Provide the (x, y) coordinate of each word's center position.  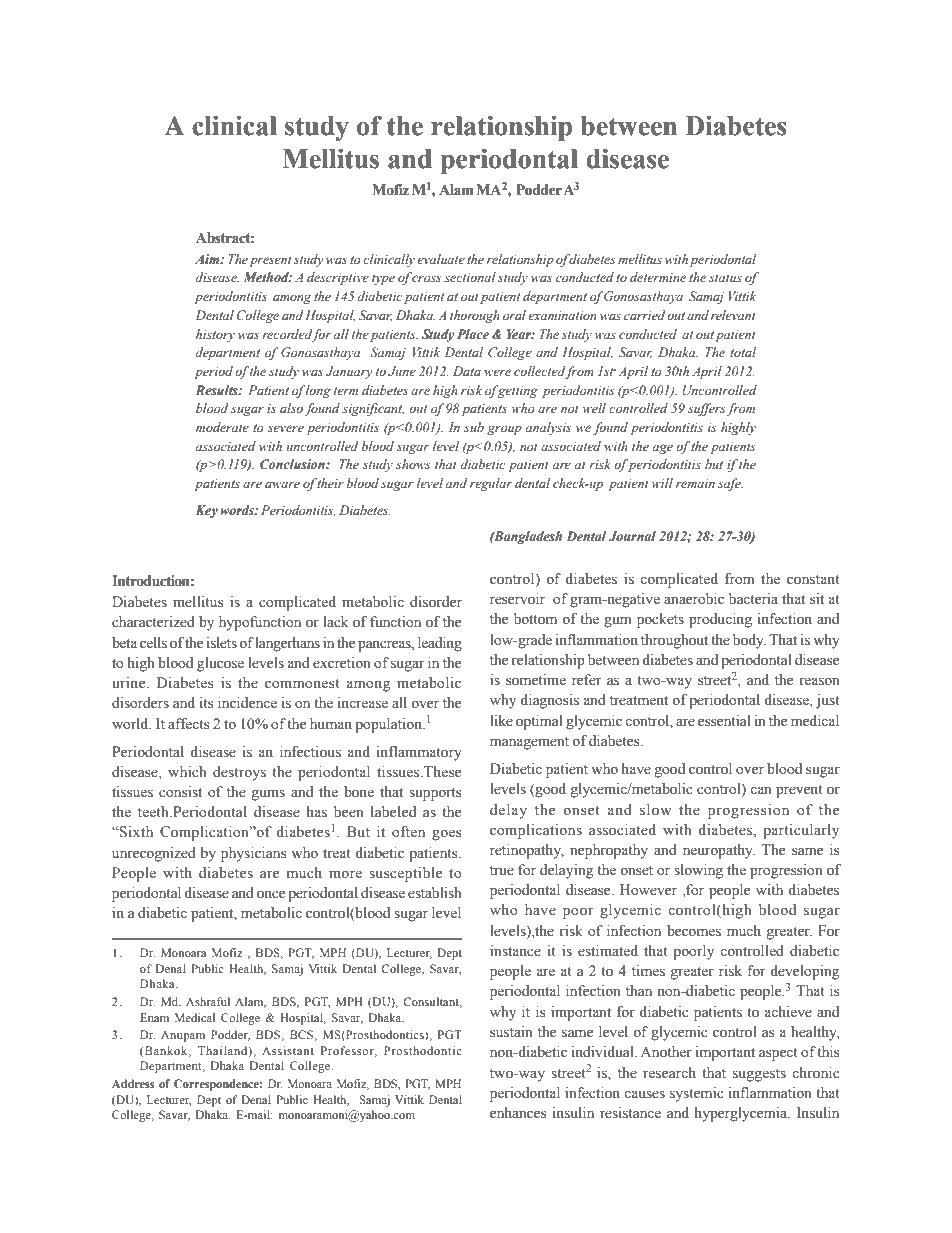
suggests (759, 1075)
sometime (536, 680)
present (270, 261)
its (207, 703)
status (725, 278)
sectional (470, 277)
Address (133, 1083)
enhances (518, 1113)
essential (724, 721)
